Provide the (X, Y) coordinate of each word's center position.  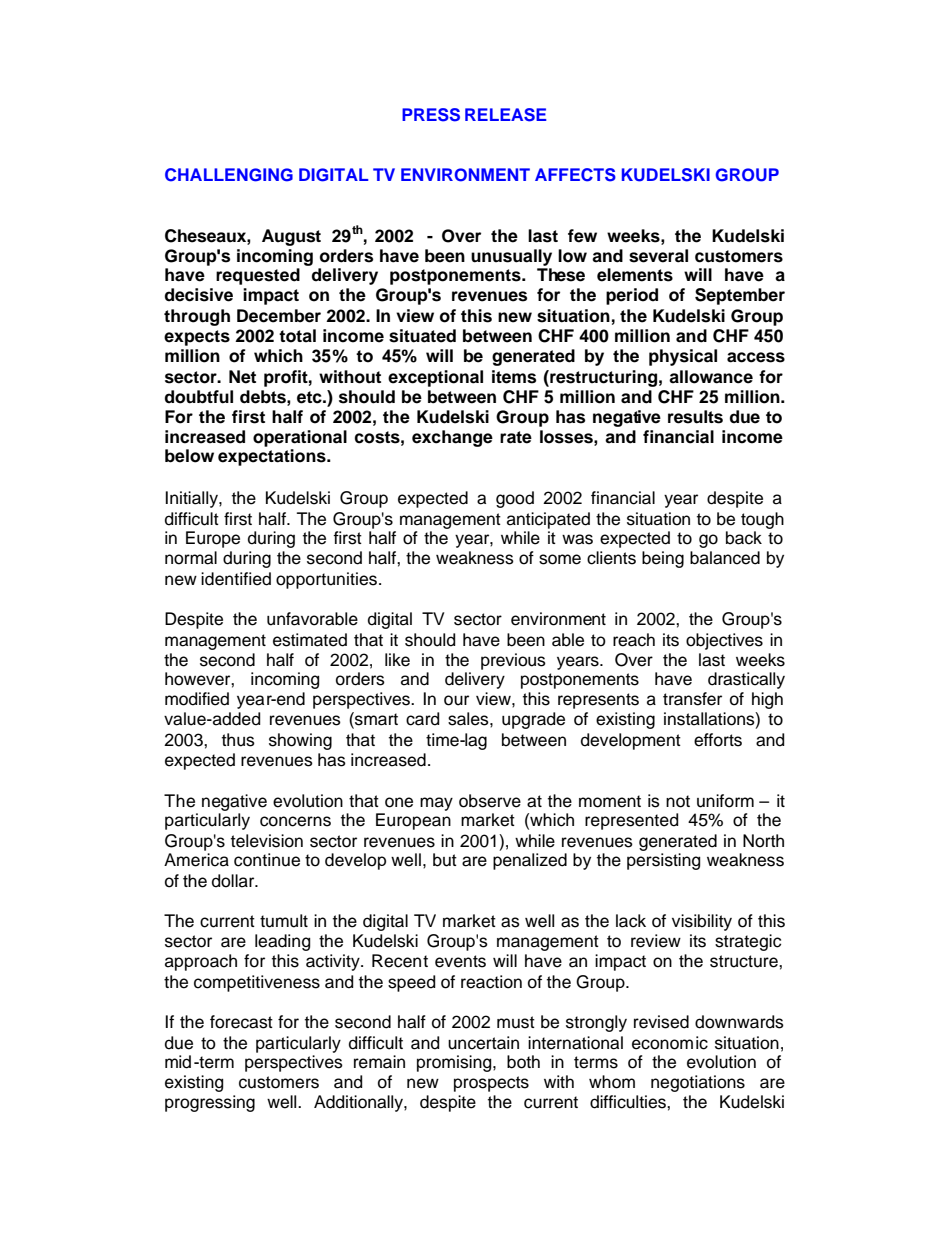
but (445, 860)
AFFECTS (575, 175)
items (514, 377)
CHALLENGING (229, 175)
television (267, 841)
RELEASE (506, 115)
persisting (663, 861)
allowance (711, 377)
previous (513, 661)
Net (242, 377)
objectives (724, 641)
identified (236, 579)
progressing (210, 1103)
